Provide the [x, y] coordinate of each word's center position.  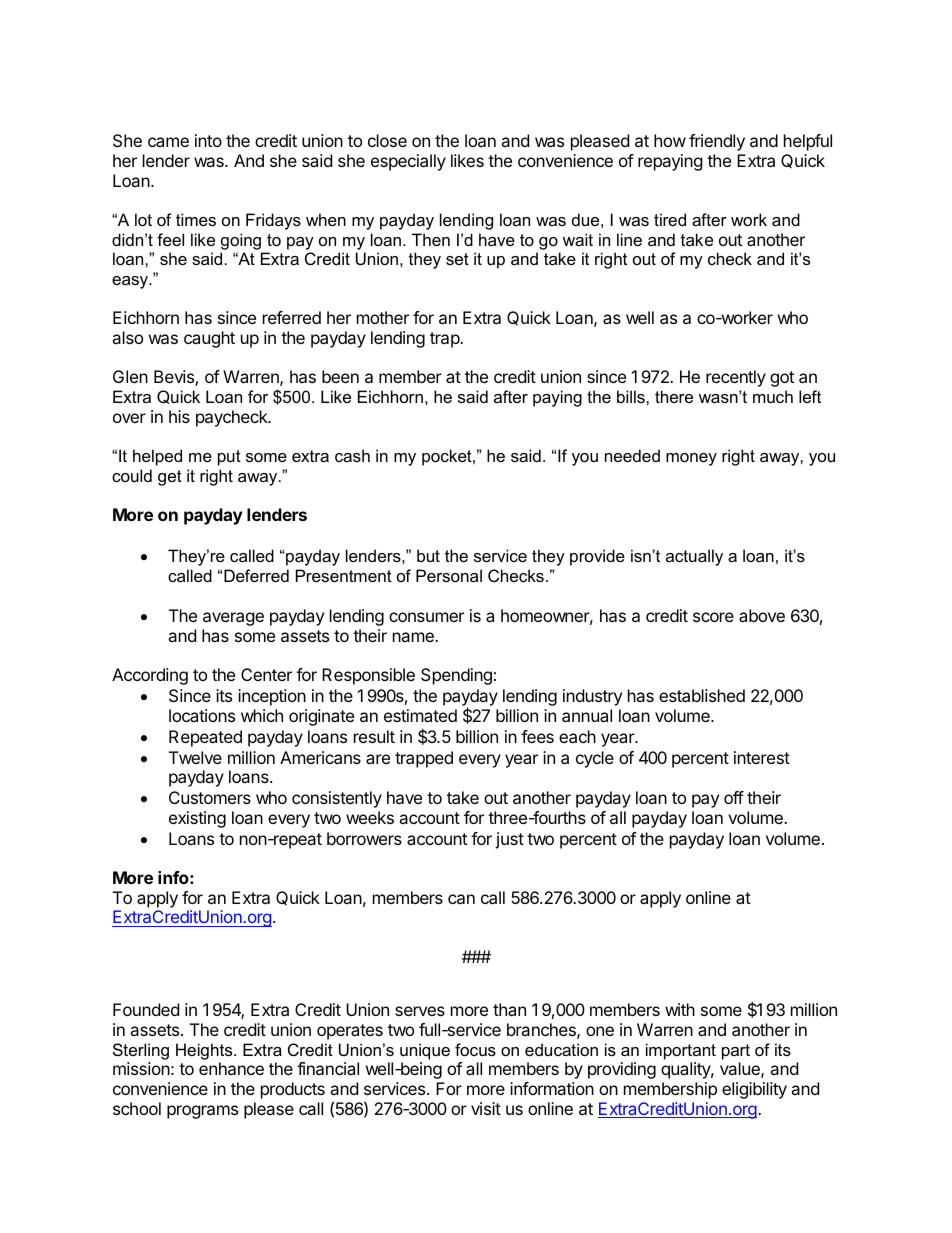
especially [408, 162]
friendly [717, 142]
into [208, 140]
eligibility [754, 1090]
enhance [231, 1068]
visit [486, 1108]
